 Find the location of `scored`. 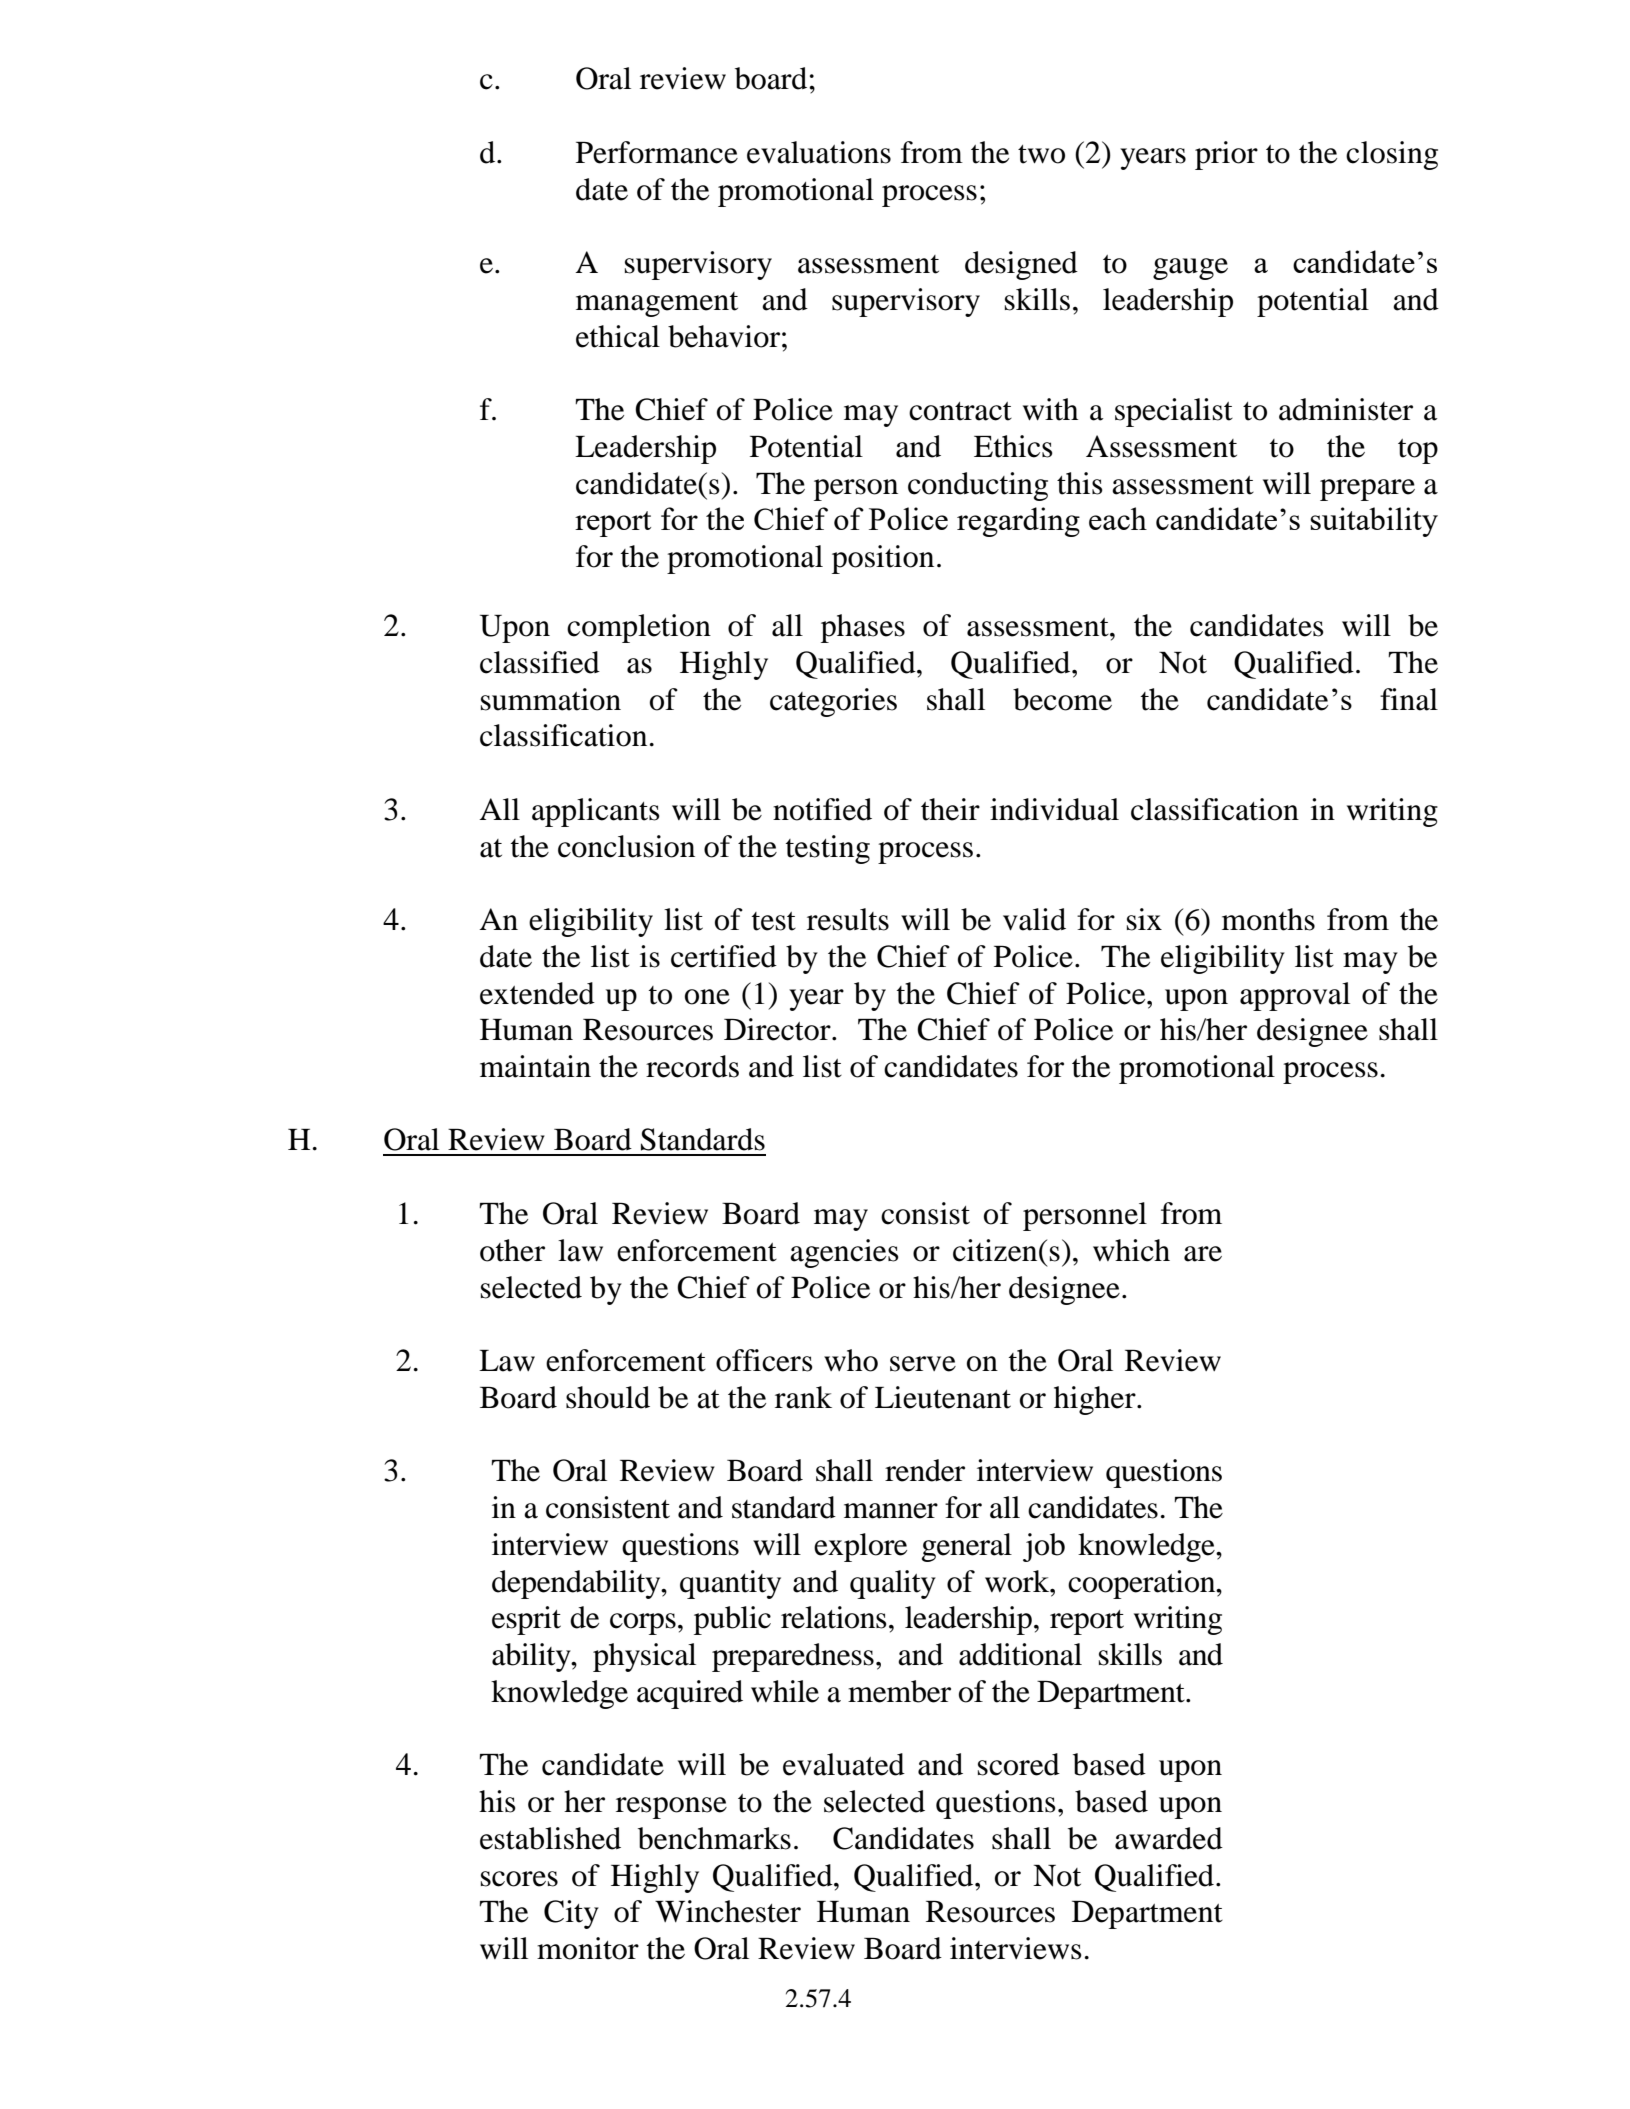

scored is located at coordinates (1019, 1764).
